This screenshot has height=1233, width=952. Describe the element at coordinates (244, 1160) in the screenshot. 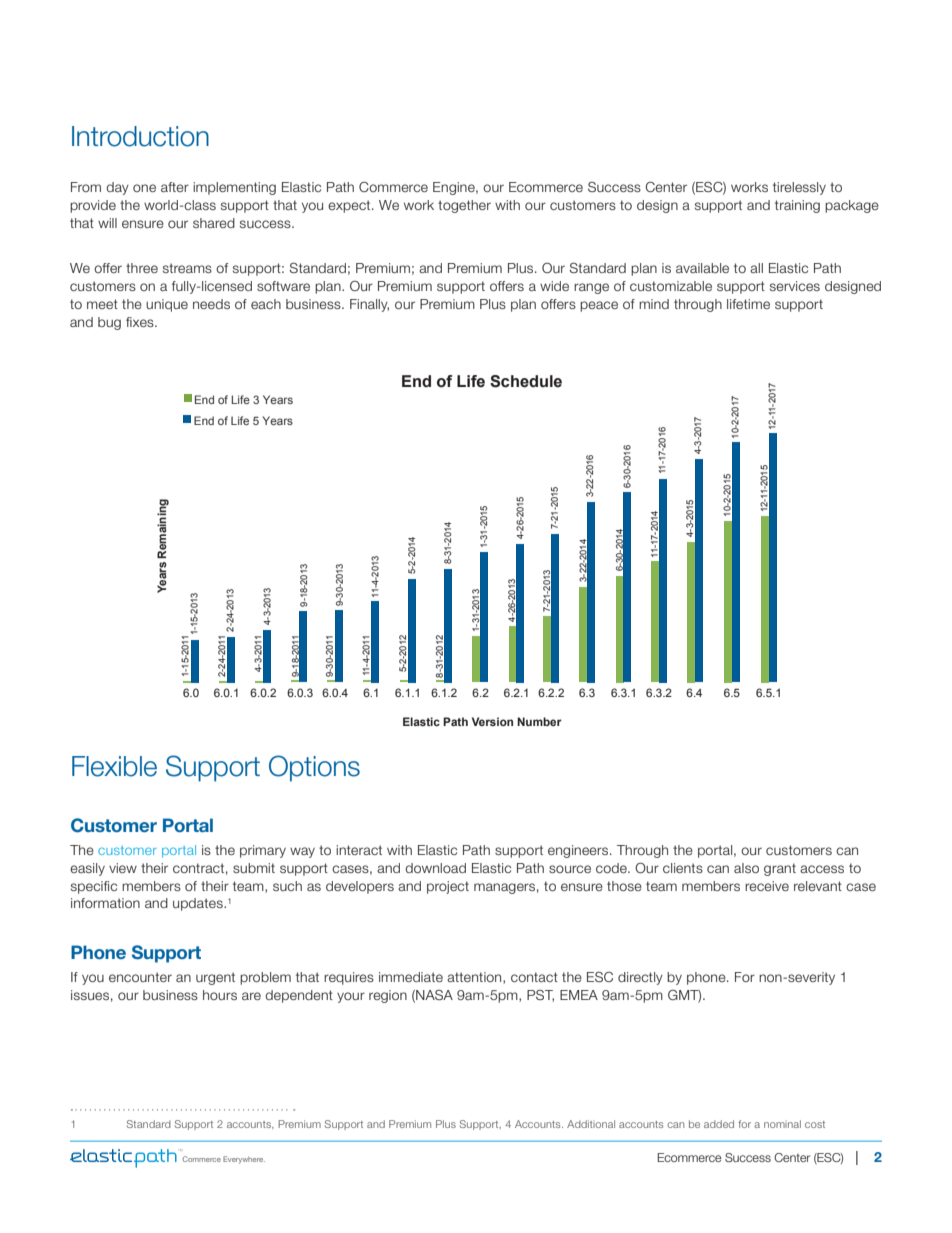

I see `Everywhere` at that location.
